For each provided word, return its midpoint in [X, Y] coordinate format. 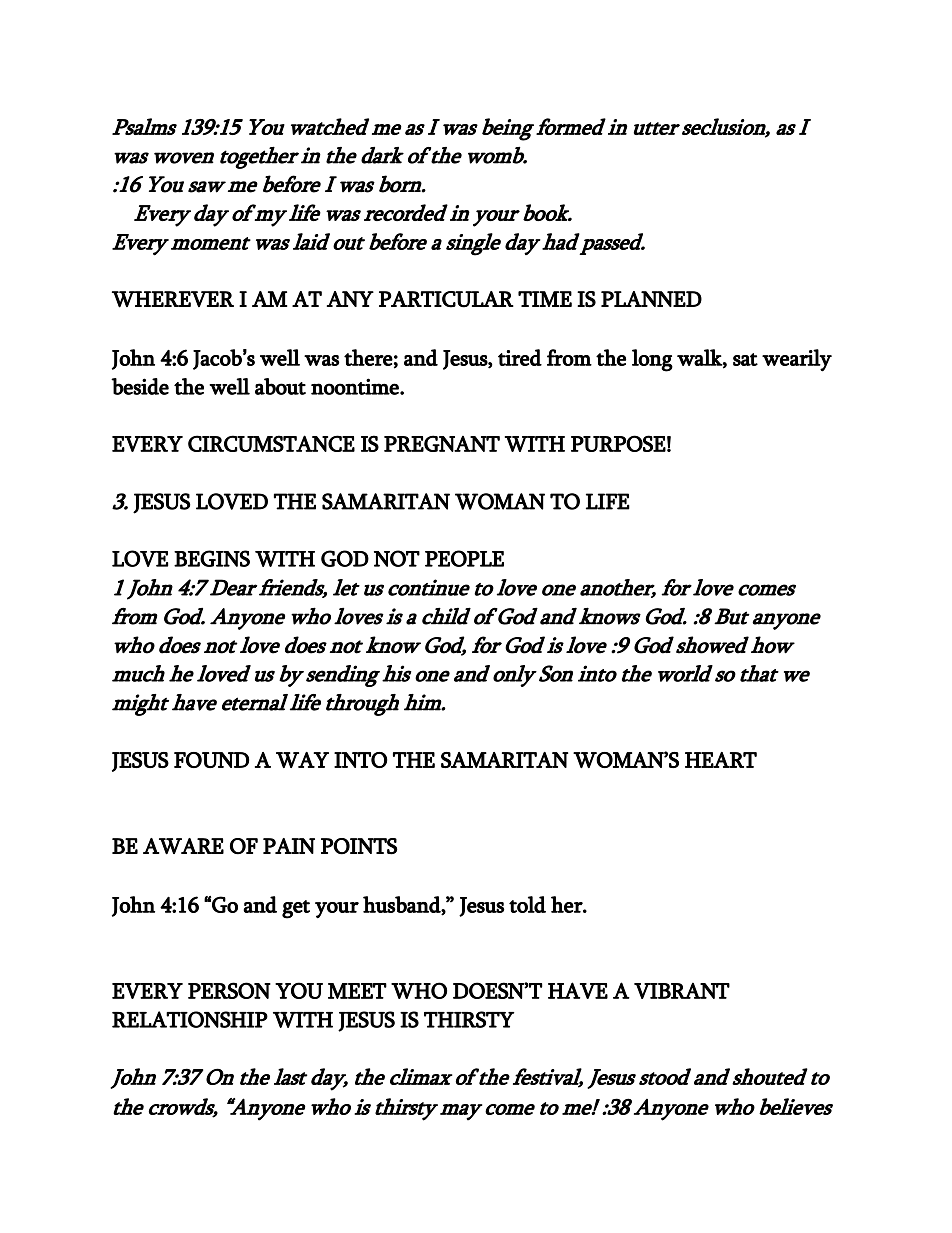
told [527, 904]
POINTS [359, 846]
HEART [721, 760]
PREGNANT [442, 443]
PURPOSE [618, 443]
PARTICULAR [446, 299]
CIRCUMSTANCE [271, 443]
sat [745, 359]
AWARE [183, 846]
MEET [357, 991]
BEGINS [212, 558]
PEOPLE [464, 558]
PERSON [229, 990]
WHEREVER [173, 299]
